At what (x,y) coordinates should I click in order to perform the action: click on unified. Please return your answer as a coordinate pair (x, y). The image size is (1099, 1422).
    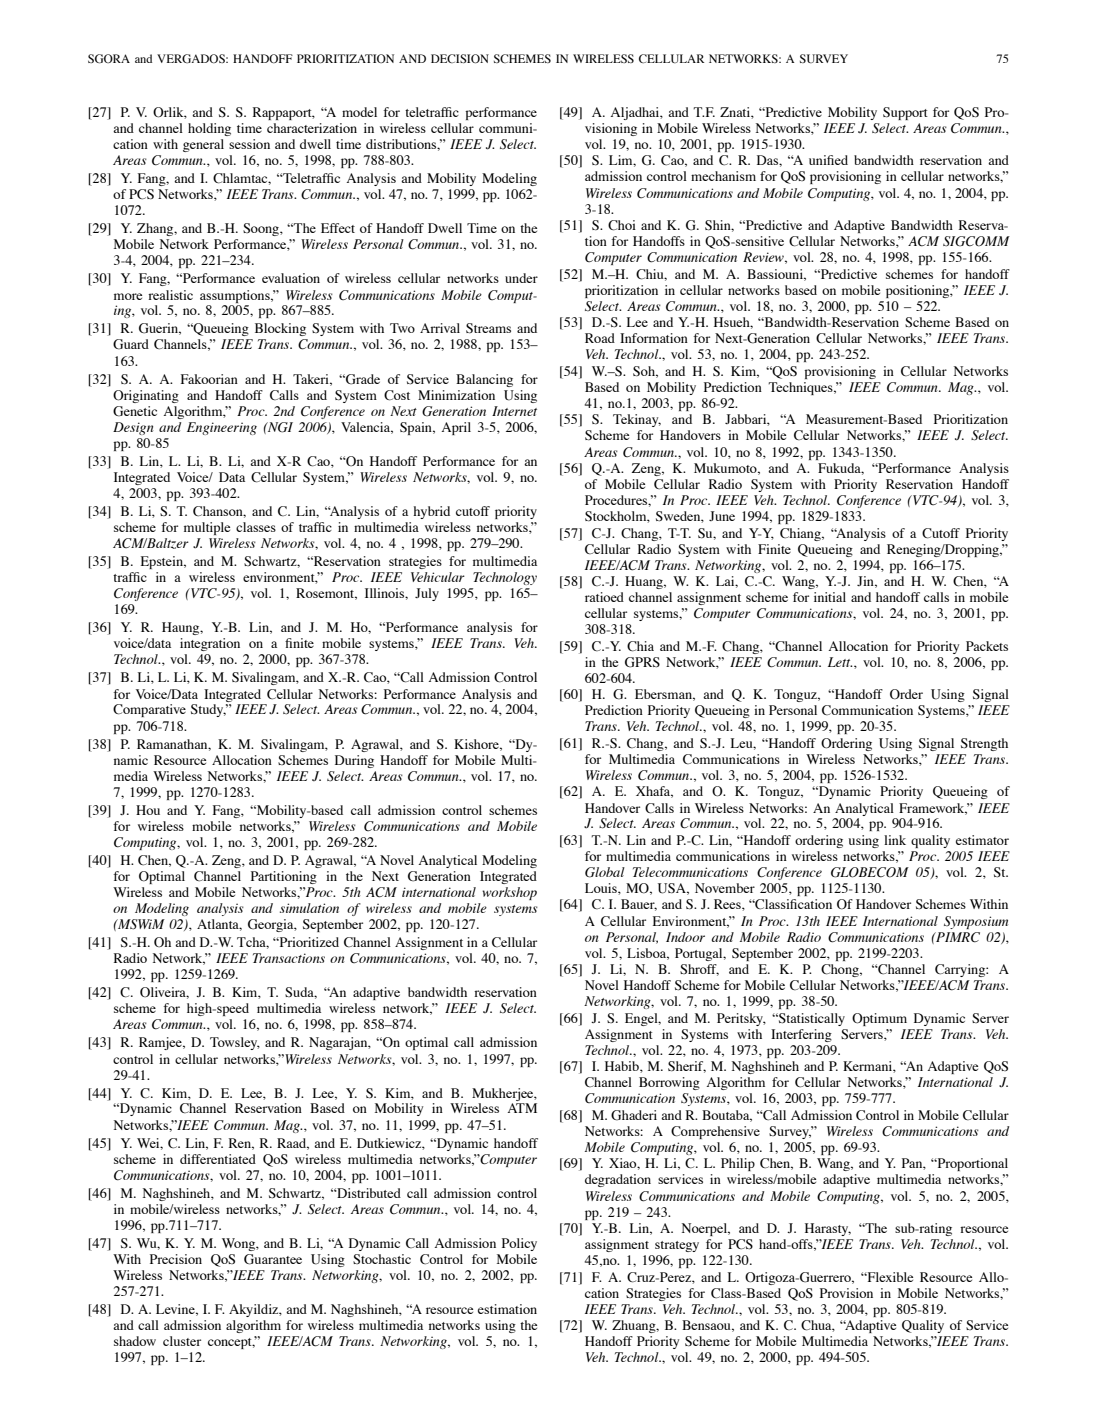
    Looking at the image, I should click on (828, 160).
